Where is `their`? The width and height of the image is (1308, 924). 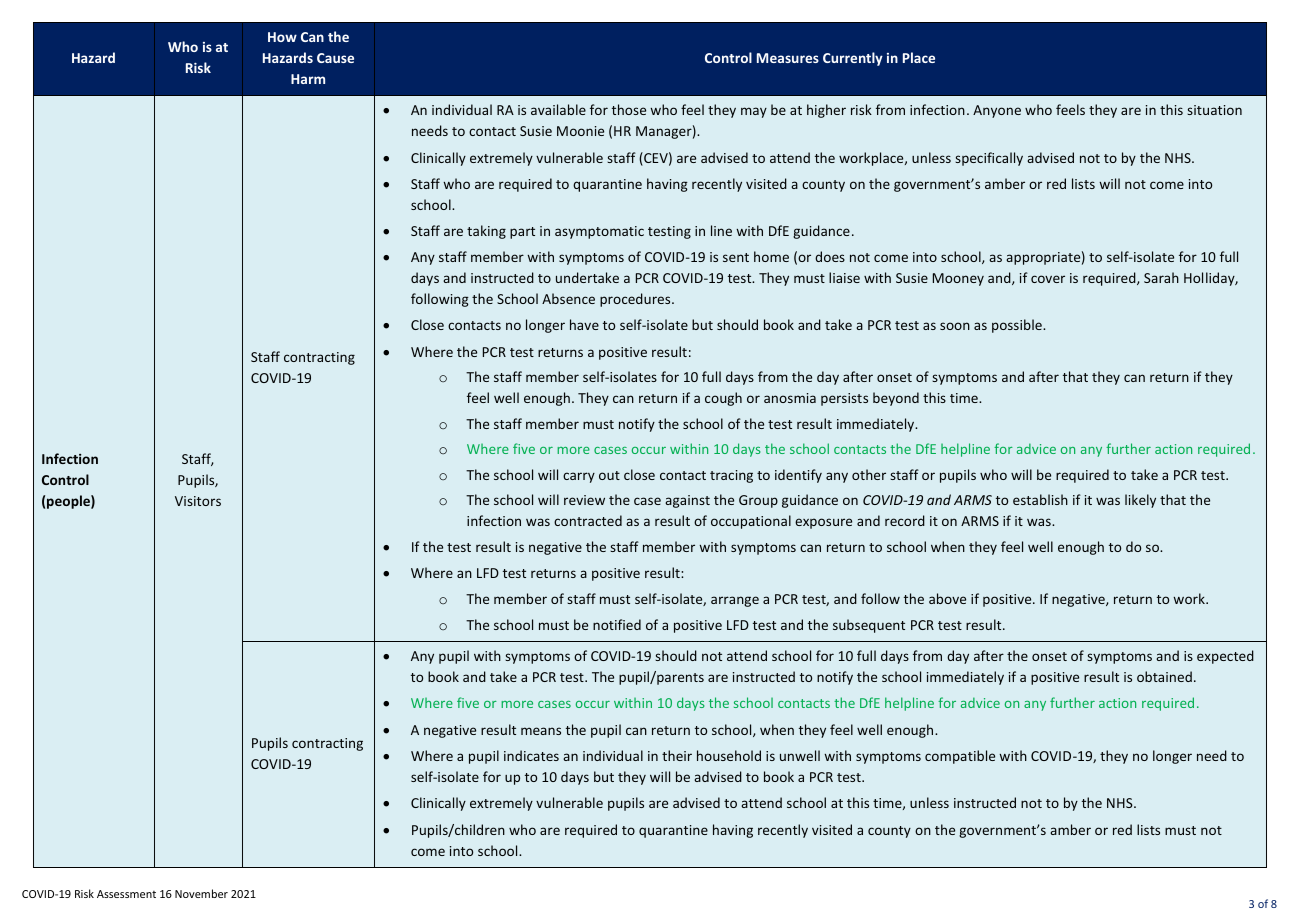
their is located at coordinates (677, 755).
